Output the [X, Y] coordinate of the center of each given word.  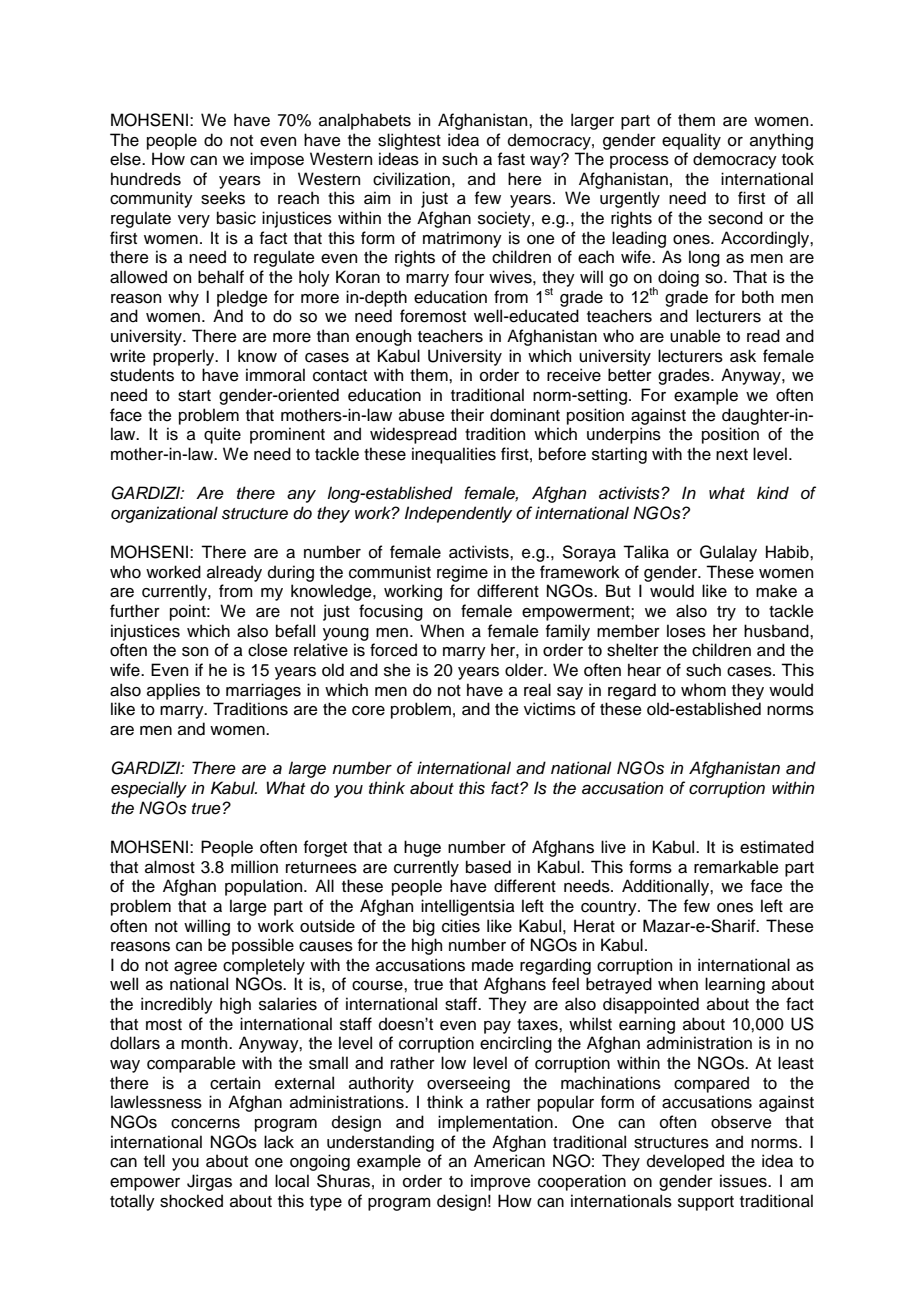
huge [422, 848]
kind [773, 493]
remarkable [736, 867]
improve [501, 1182]
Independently [458, 514]
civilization [411, 179]
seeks [223, 198]
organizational [164, 514]
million [254, 867]
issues [744, 1181]
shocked [191, 1201]
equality [691, 141]
